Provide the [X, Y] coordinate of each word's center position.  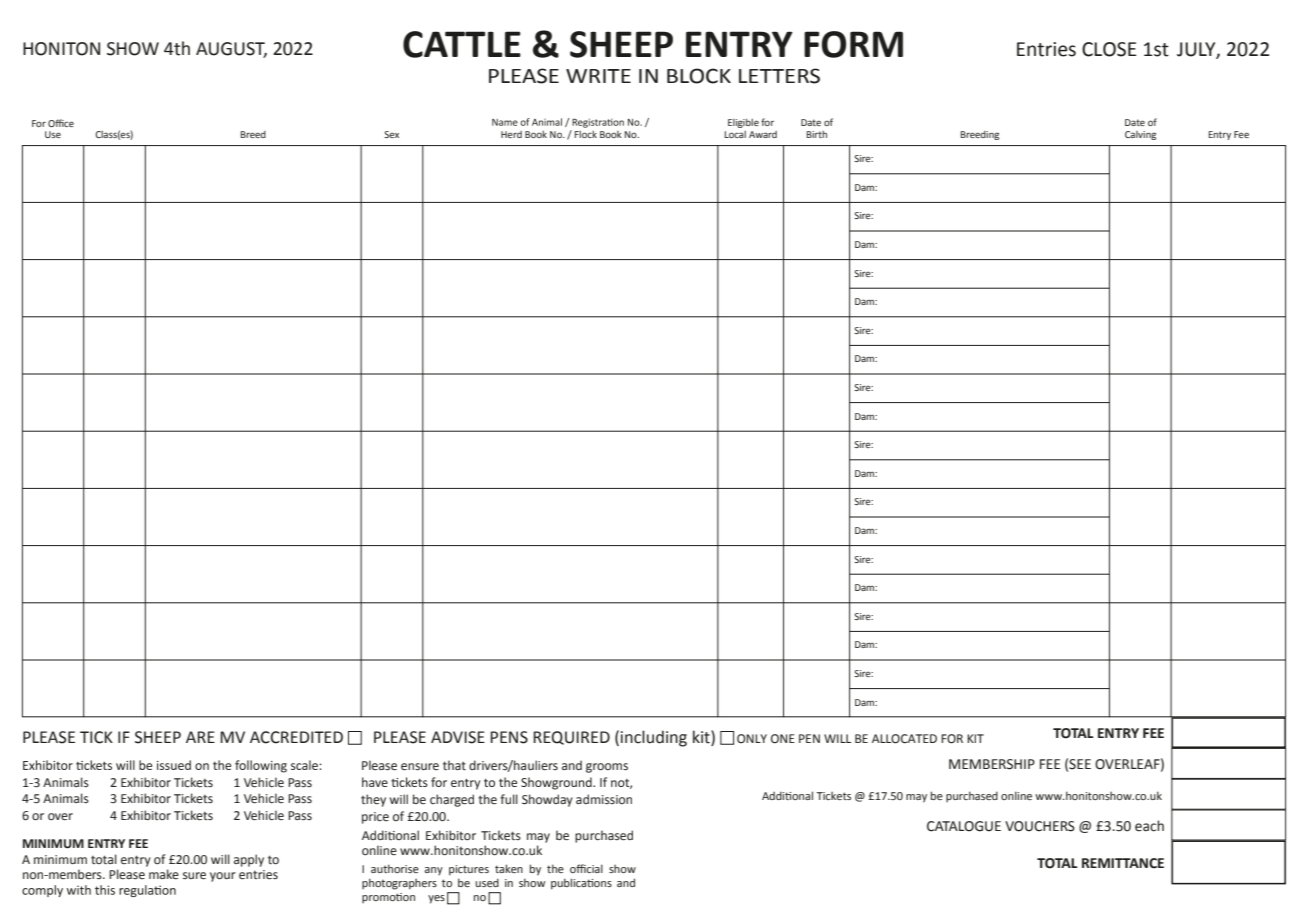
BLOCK [699, 76]
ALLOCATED [904, 739]
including [654, 738]
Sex [391, 134]
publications [581, 884]
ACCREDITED [296, 737]
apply [249, 860]
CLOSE [1109, 49]
